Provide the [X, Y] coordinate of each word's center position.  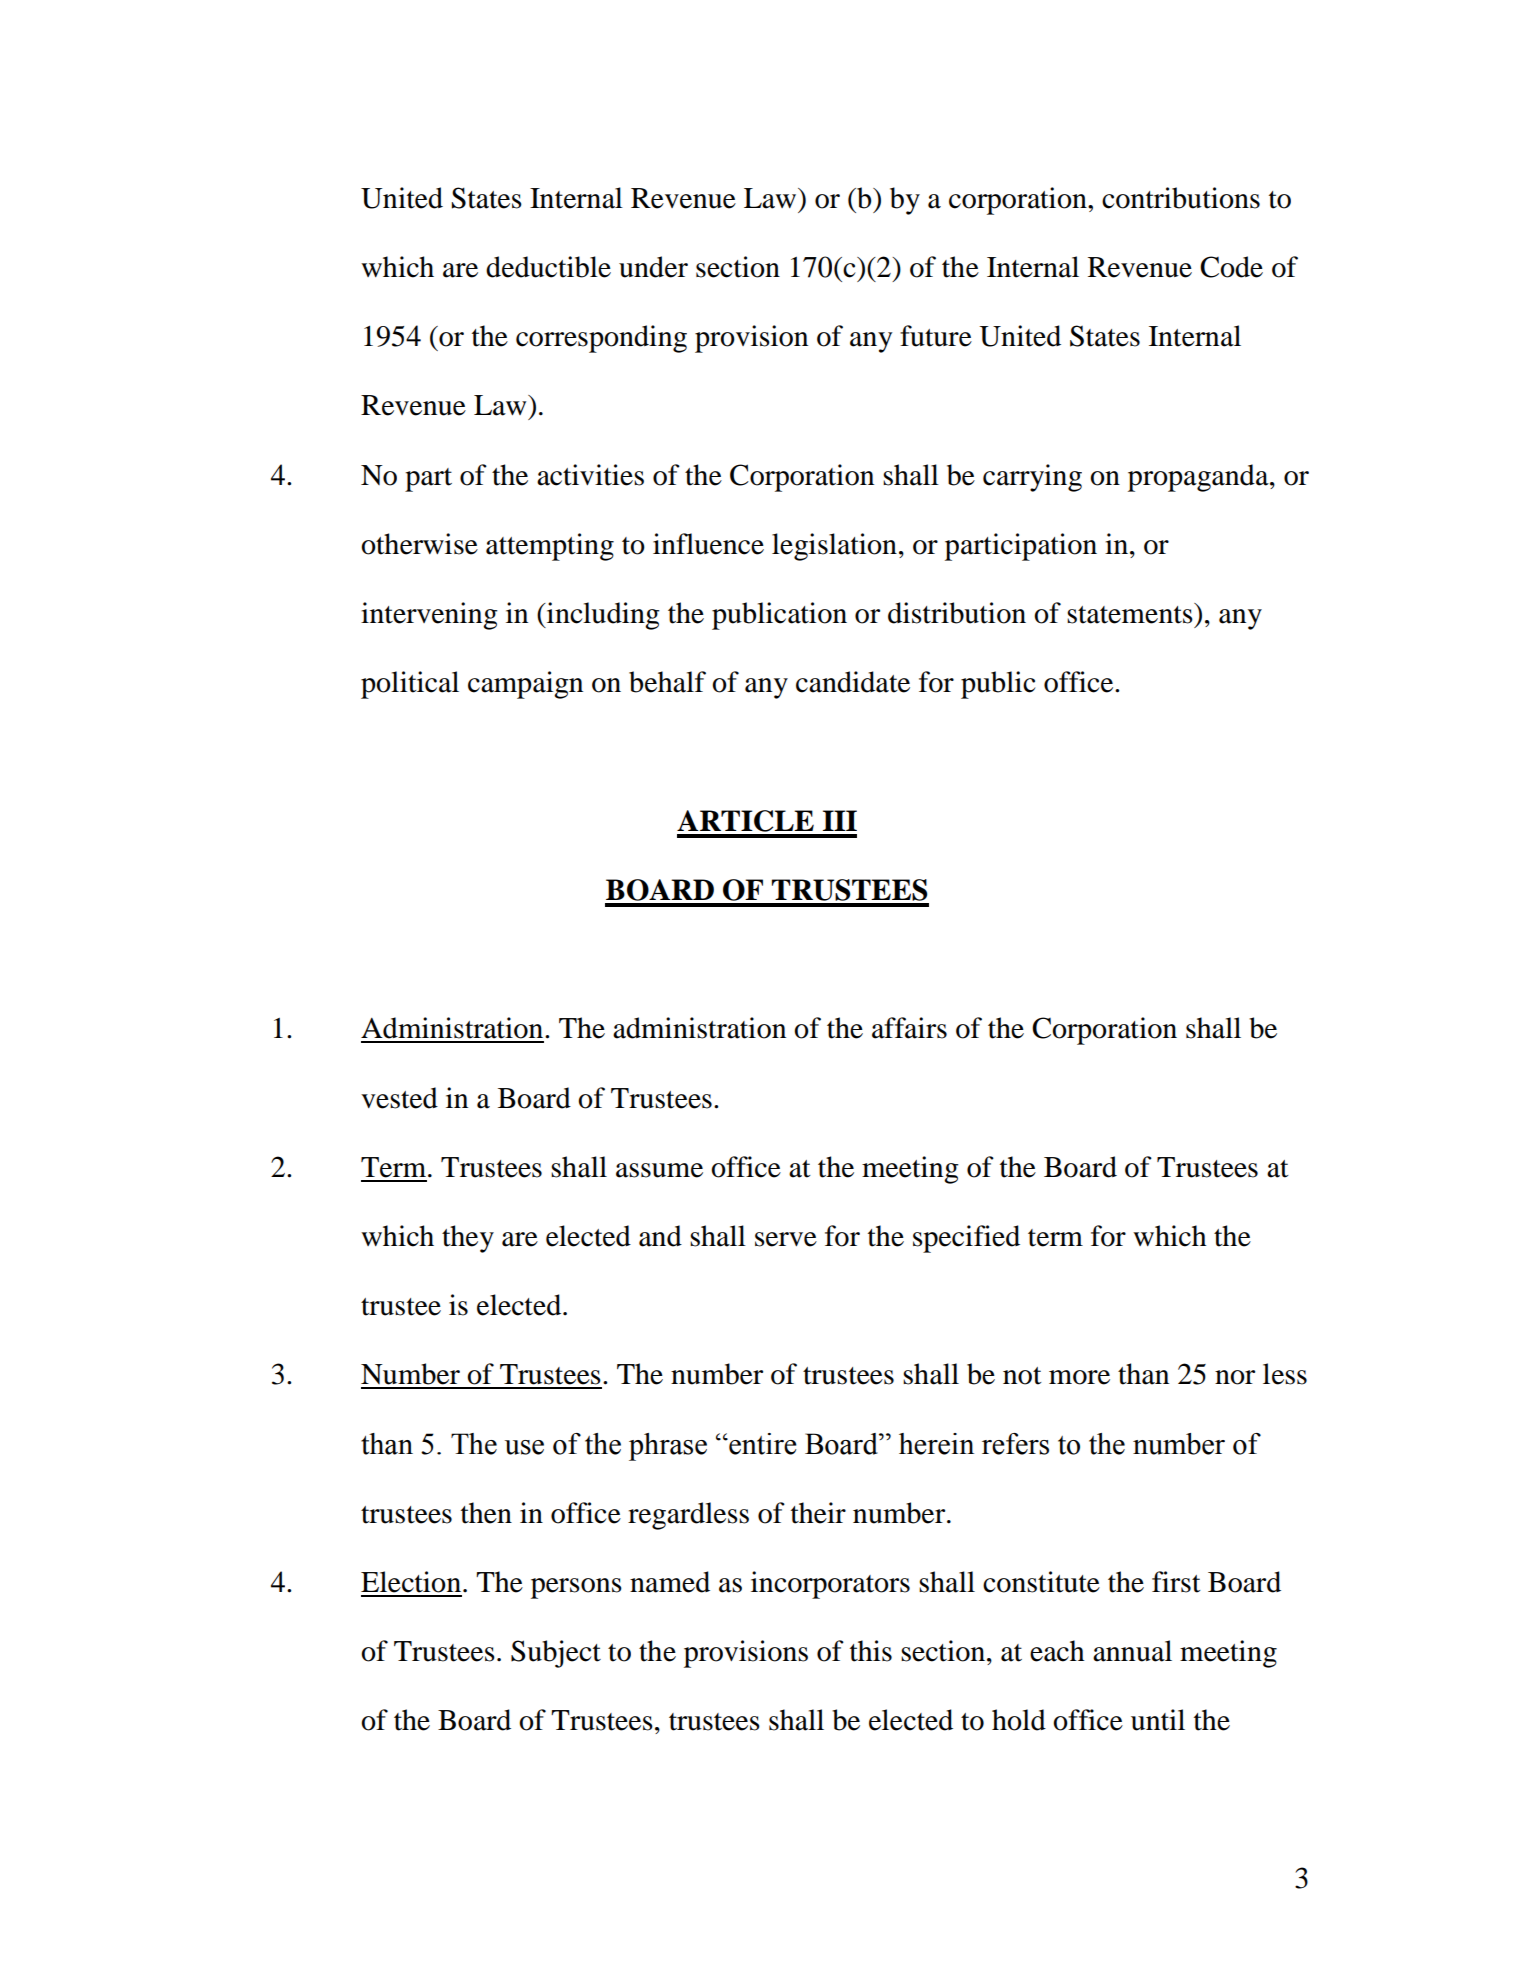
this [871, 1651]
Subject [556, 1654]
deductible [548, 267]
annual [1132, 1651]
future [936, 336]
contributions [1181, 198]
